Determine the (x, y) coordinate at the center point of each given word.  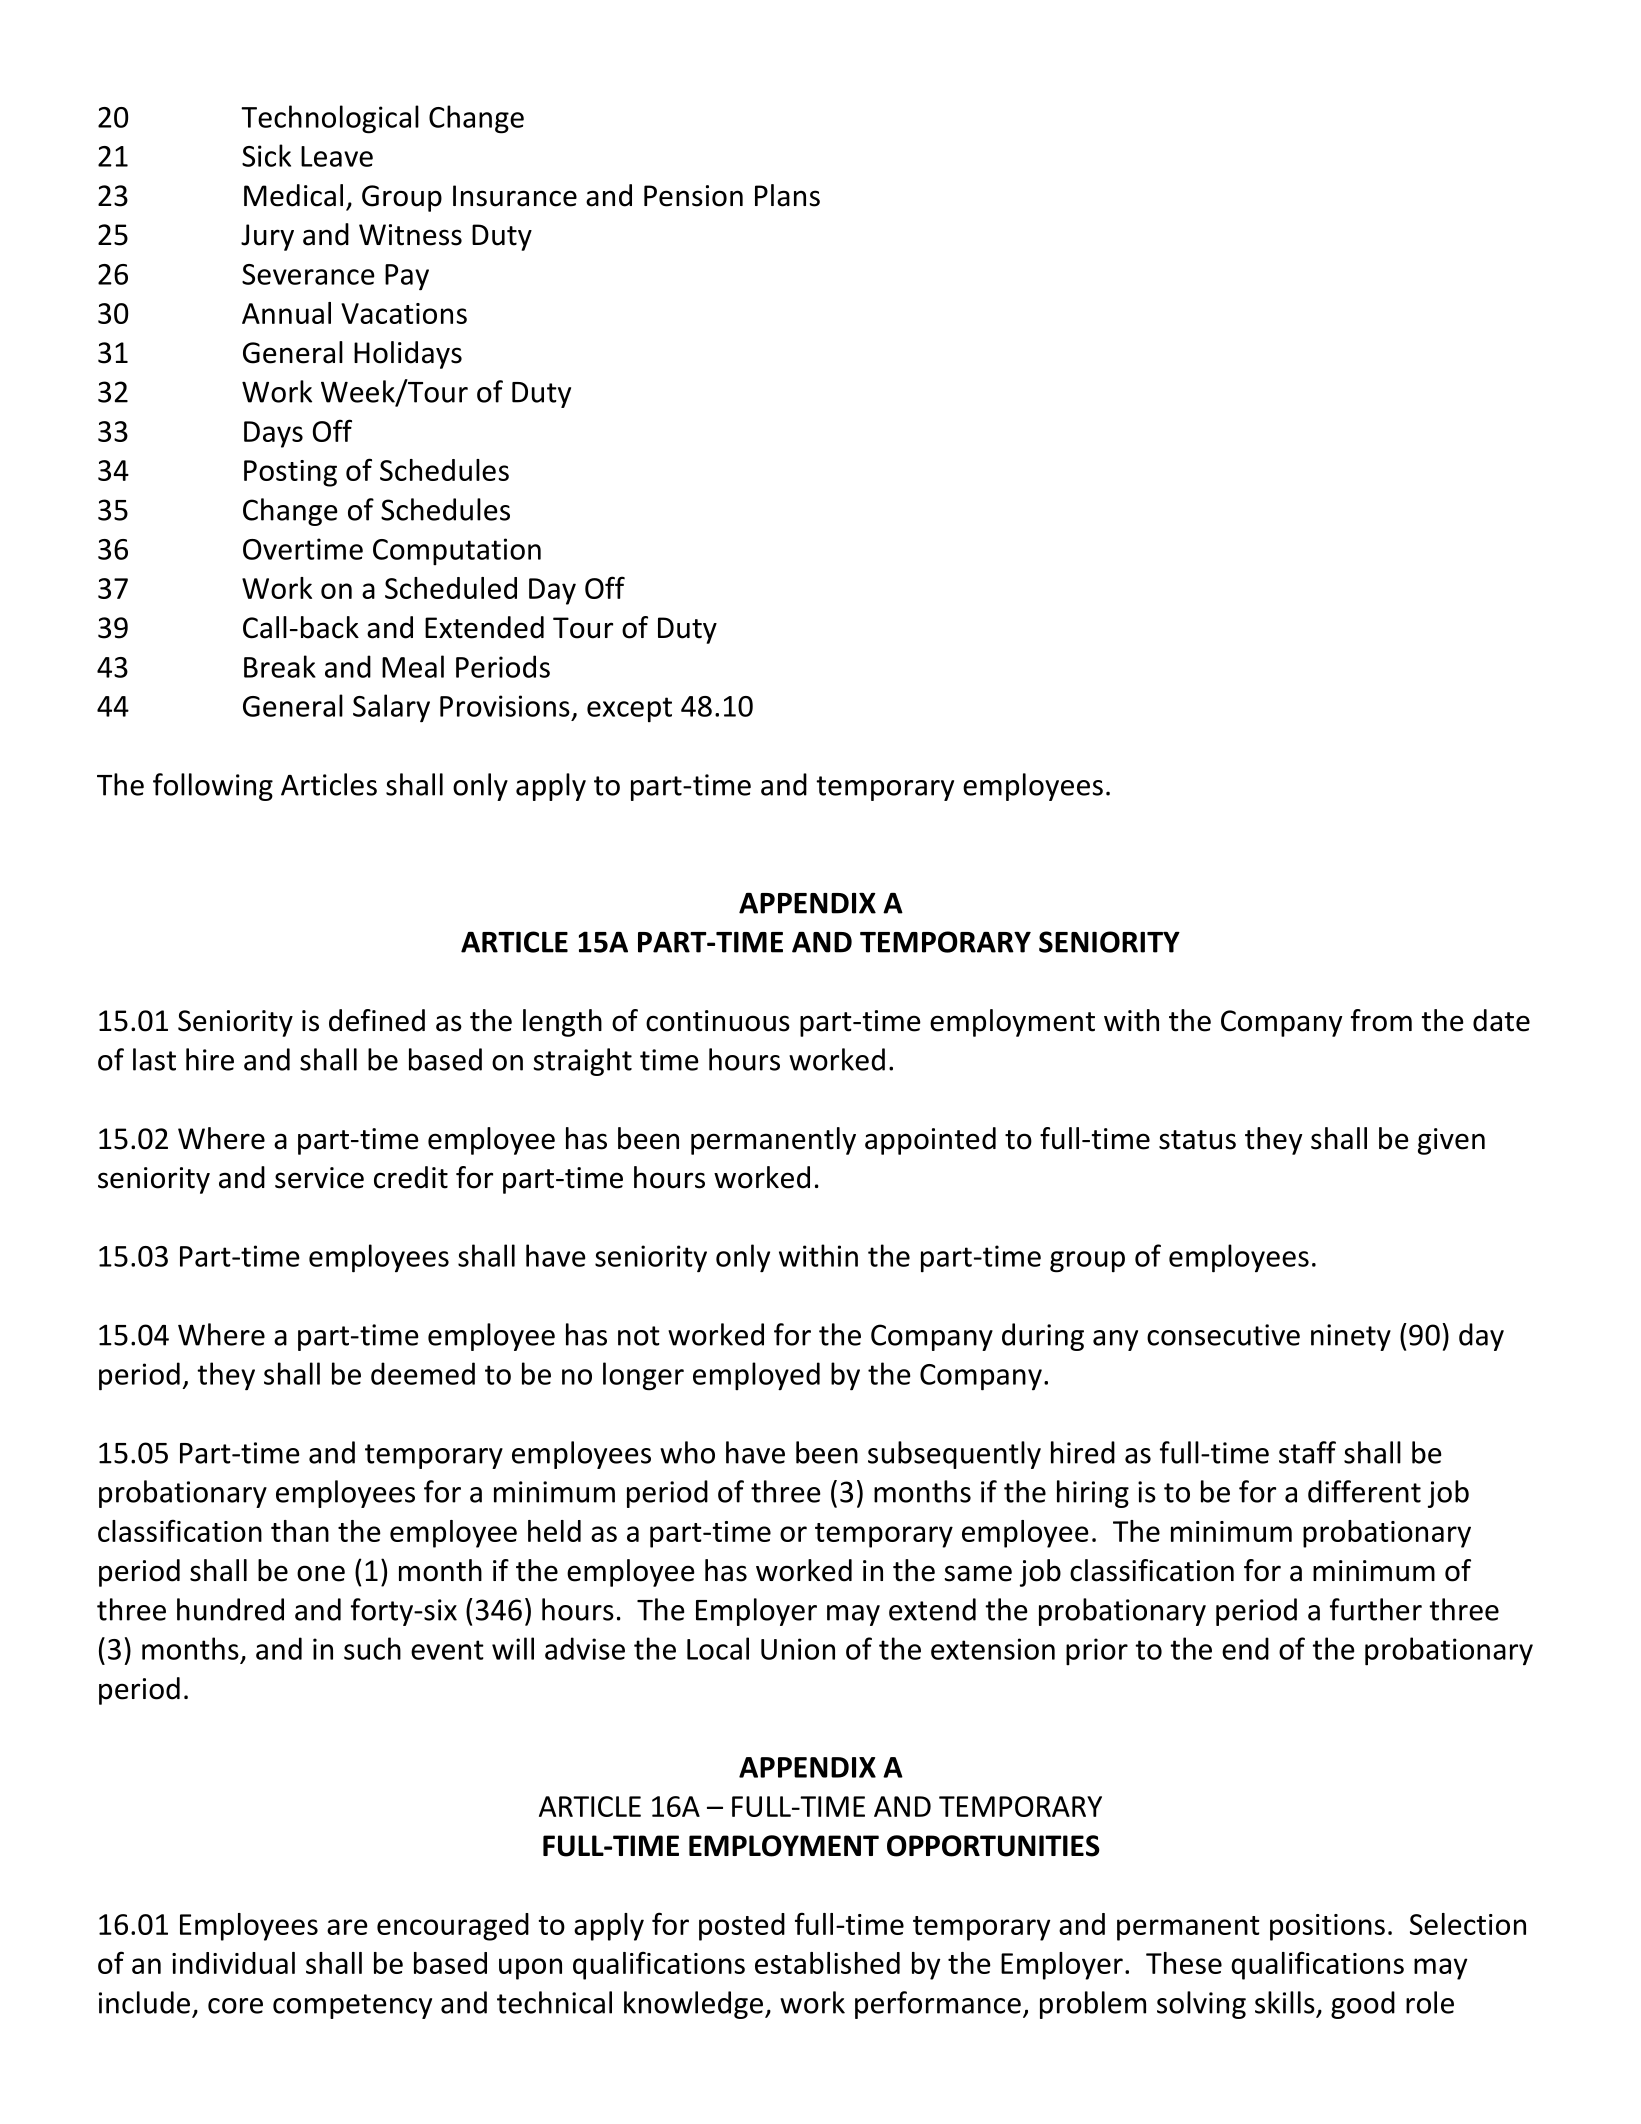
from (1381, 1020)
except (629, 710)
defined (377, 1020)
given (1451, 1141)
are (347, 1927)
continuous (718, 1021)
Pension (693, 196)
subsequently (954, 1455)
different (1364, 1491)
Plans (787, 195)
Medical (293, 195)
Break (280, 666)
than (300, 1531)
